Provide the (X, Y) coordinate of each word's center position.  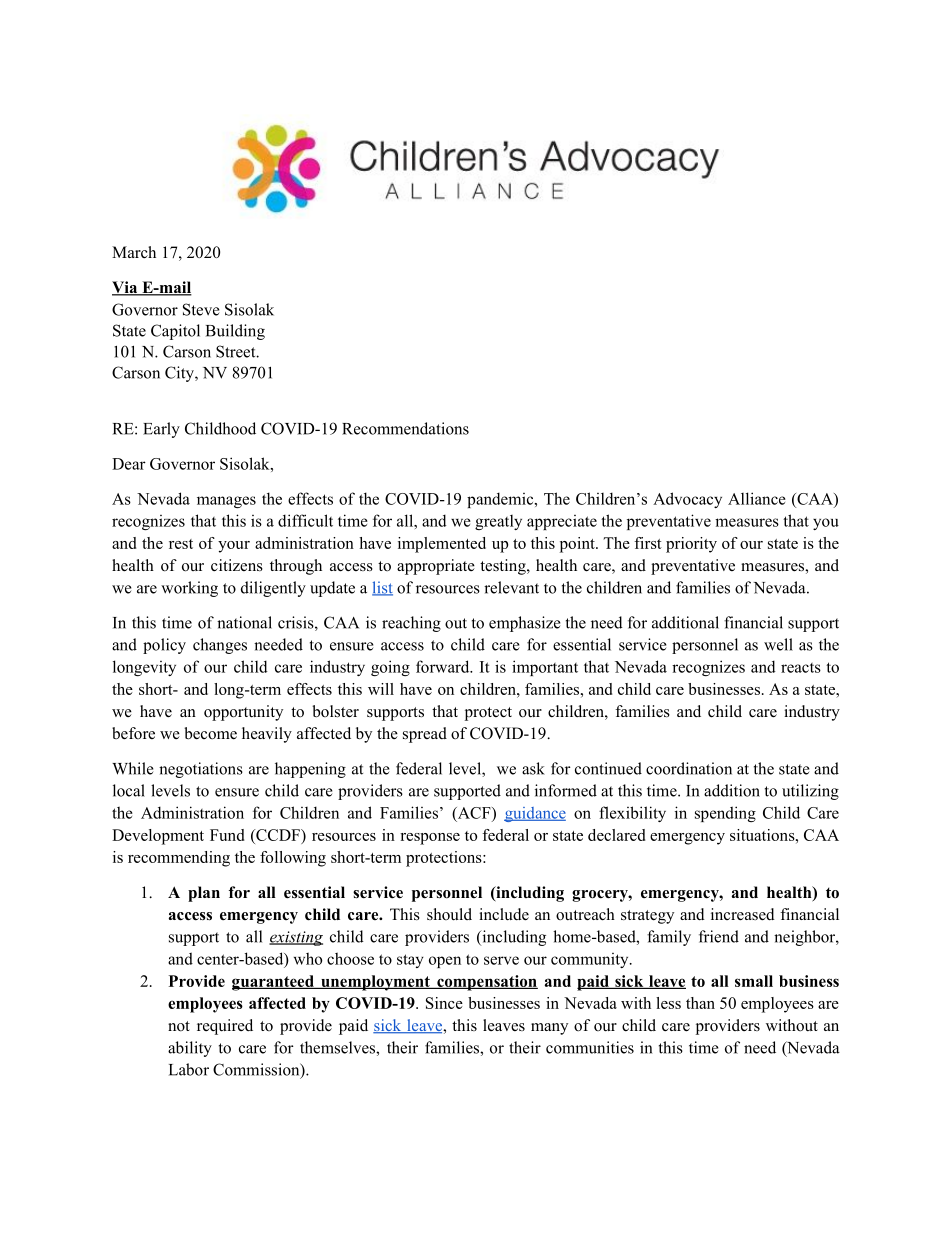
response (430, 839)
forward (444, 666)
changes (220, 646)
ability (190, 1049)
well (778, 644)
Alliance (757, 498)
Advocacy (687, 500)
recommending (179, 859)
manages (226, 502)
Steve (201, 309)
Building (235, 332)
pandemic (501, 500)
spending (725, 814)
